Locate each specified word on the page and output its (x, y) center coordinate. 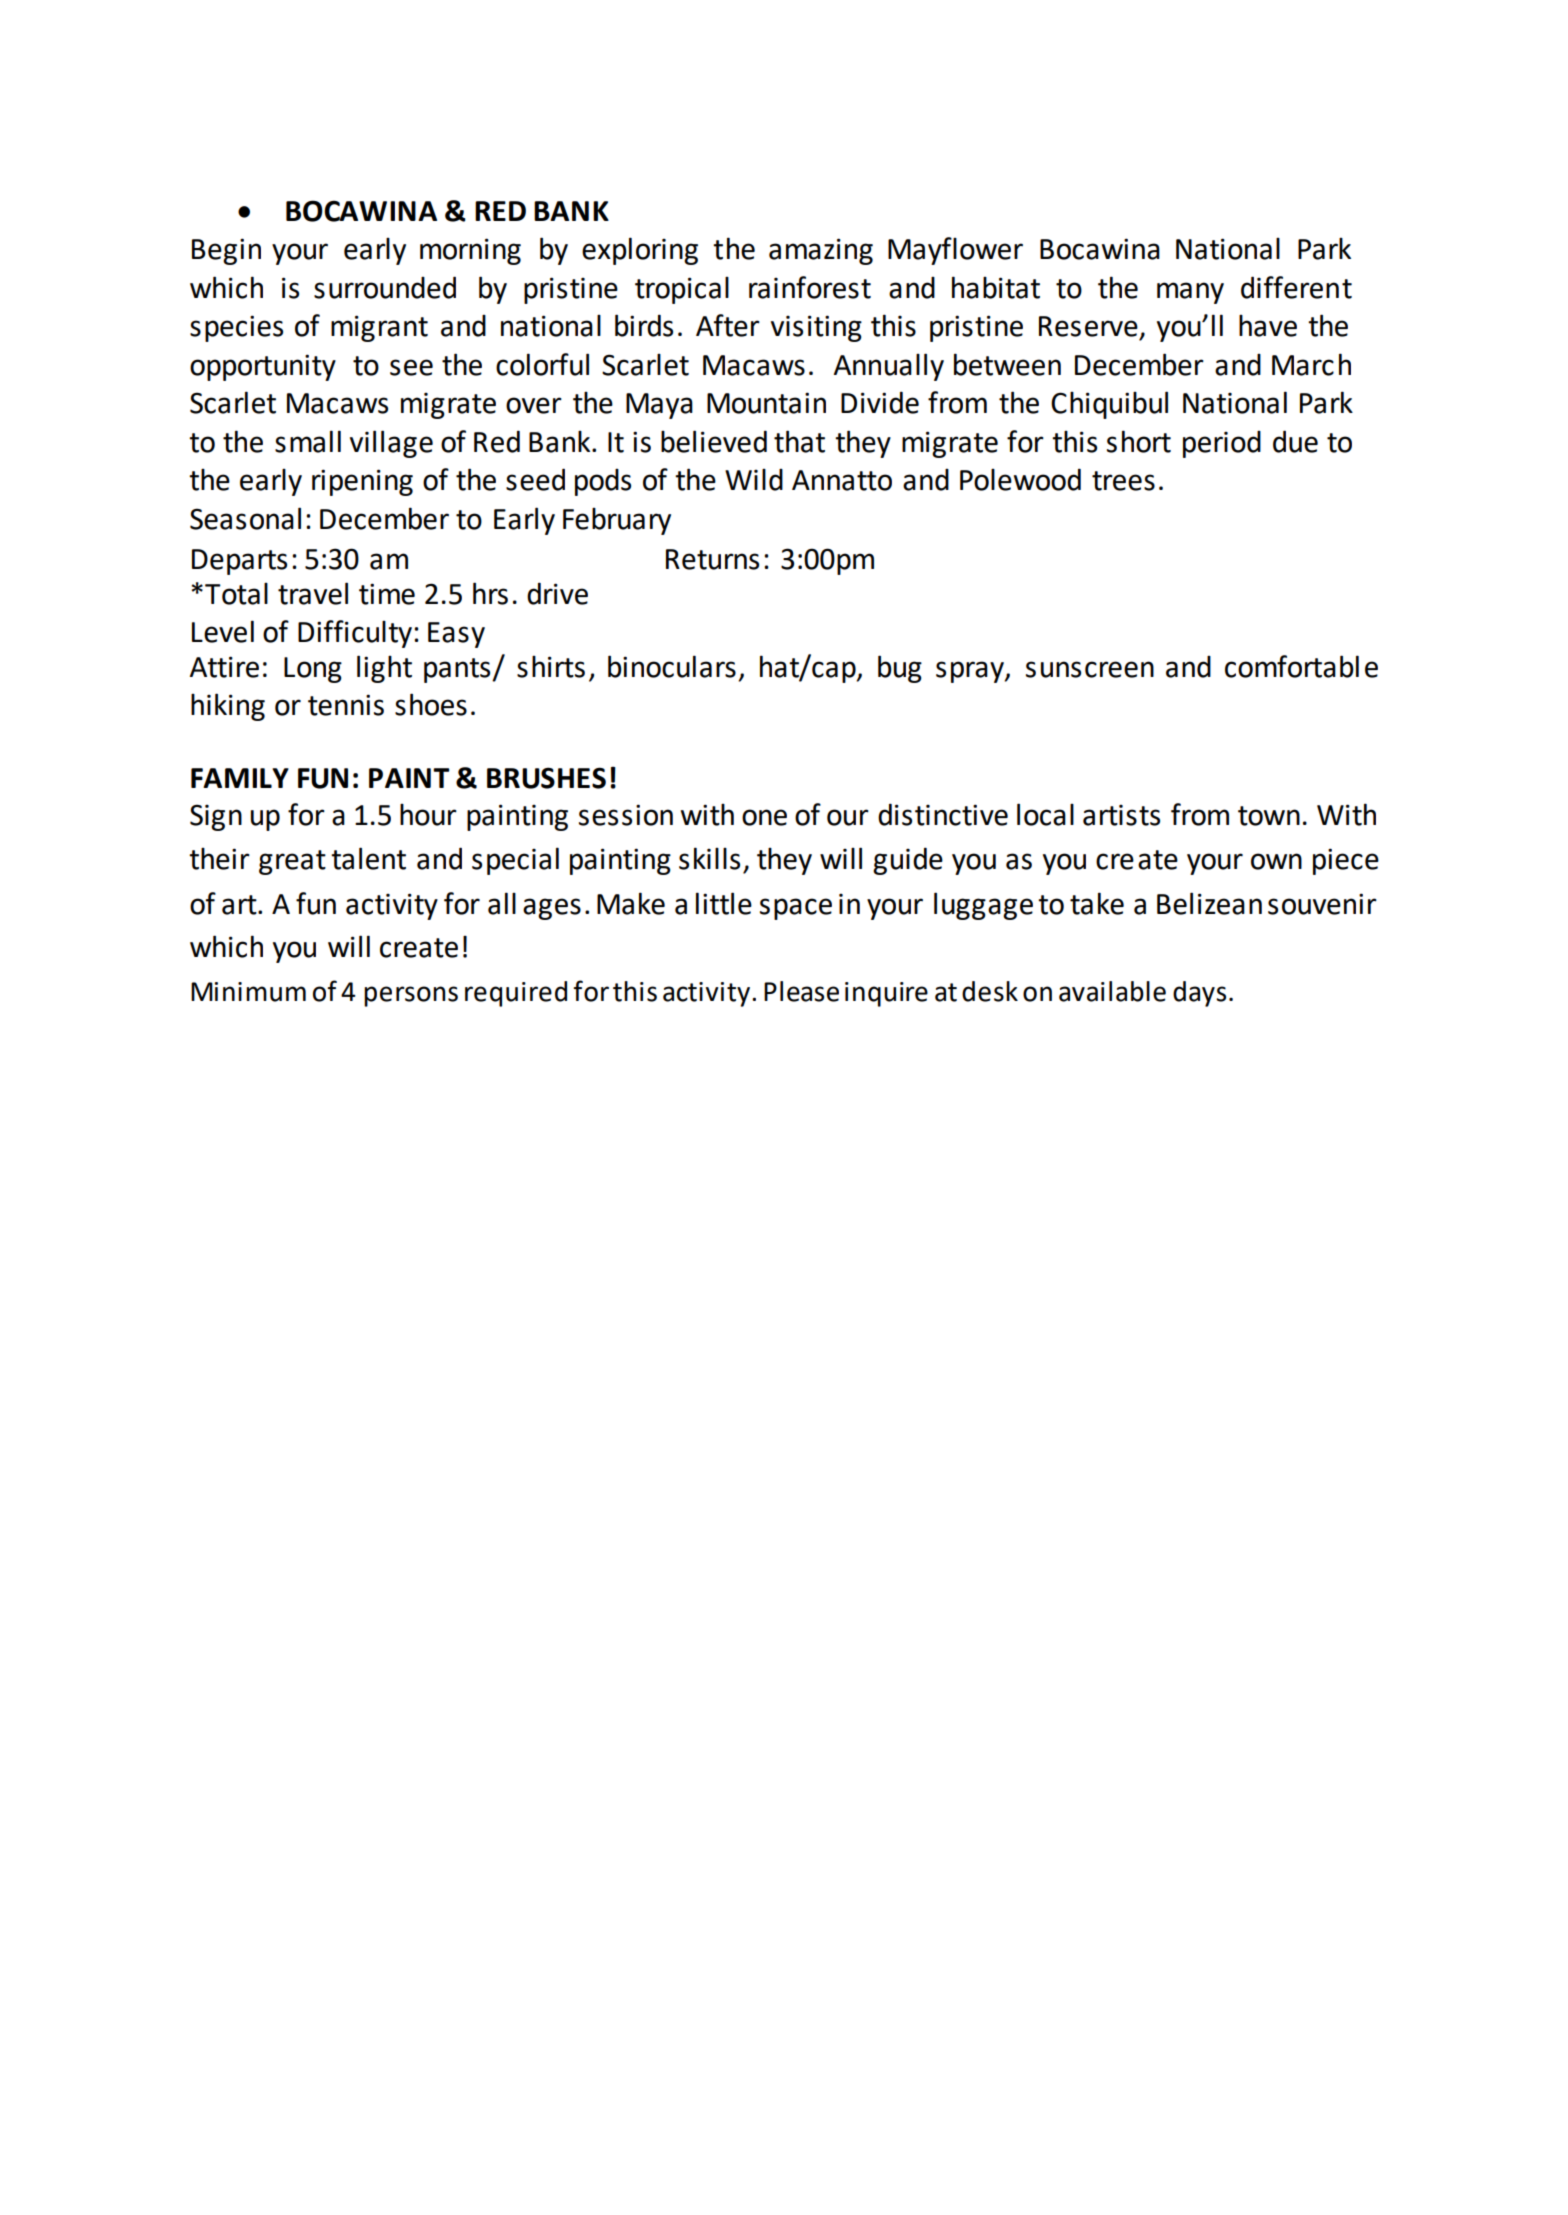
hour (428, 815)
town (1269, 816)
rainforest (810, 287)
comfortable (1301, 666)
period (1222, 444)
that (799, 441)
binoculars (672, 666)
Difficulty (356, 634)
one (764, 817)
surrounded (385, 287)
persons (411, 996)
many (1190, 293)
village (391, 444)
